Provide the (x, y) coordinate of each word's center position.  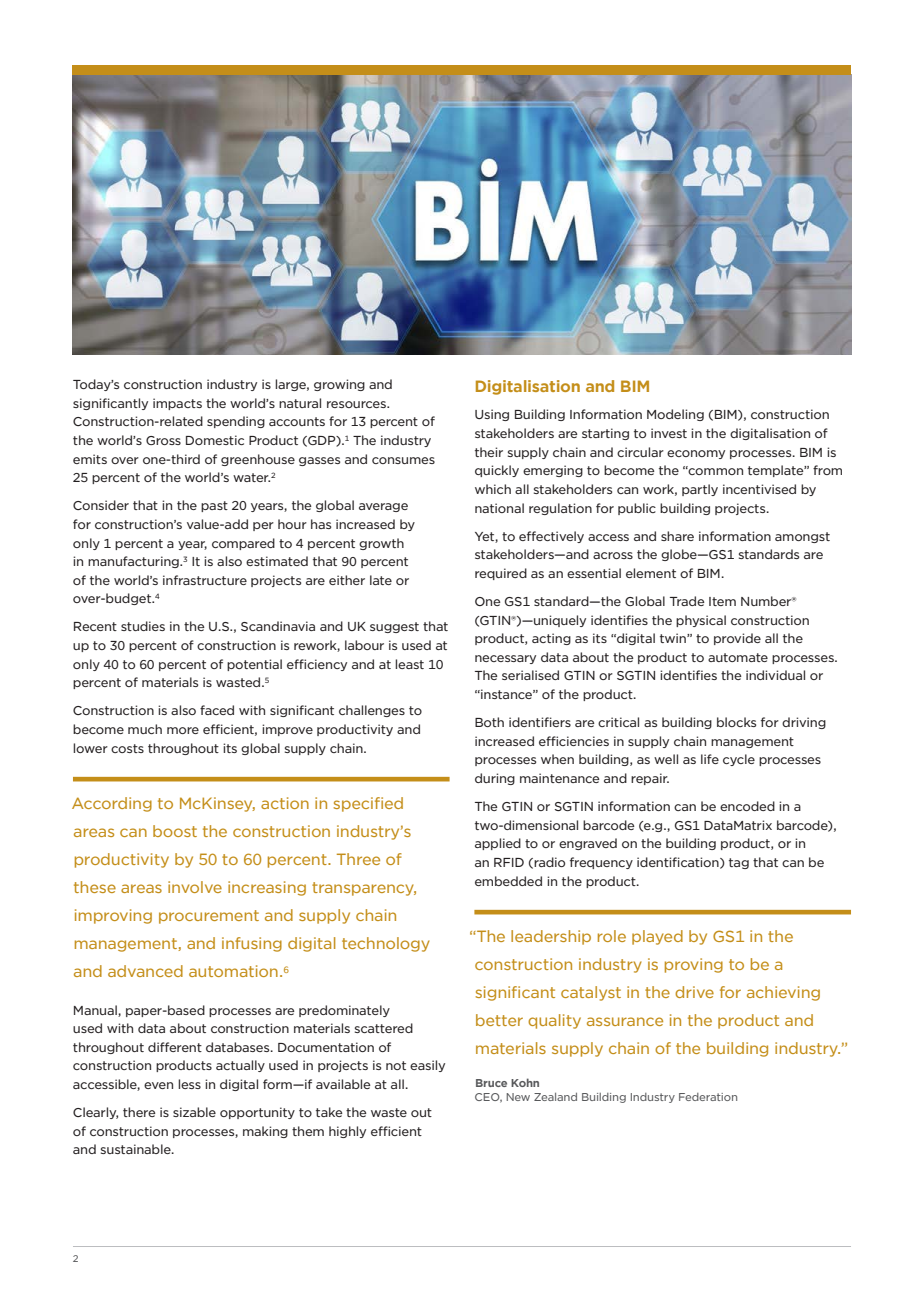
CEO (488, 1098)
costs (127, 748)
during (495, 779)
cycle (739, 760)
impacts (177, 404)
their (489, 452)
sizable (194, 1112)
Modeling (675, 415)
